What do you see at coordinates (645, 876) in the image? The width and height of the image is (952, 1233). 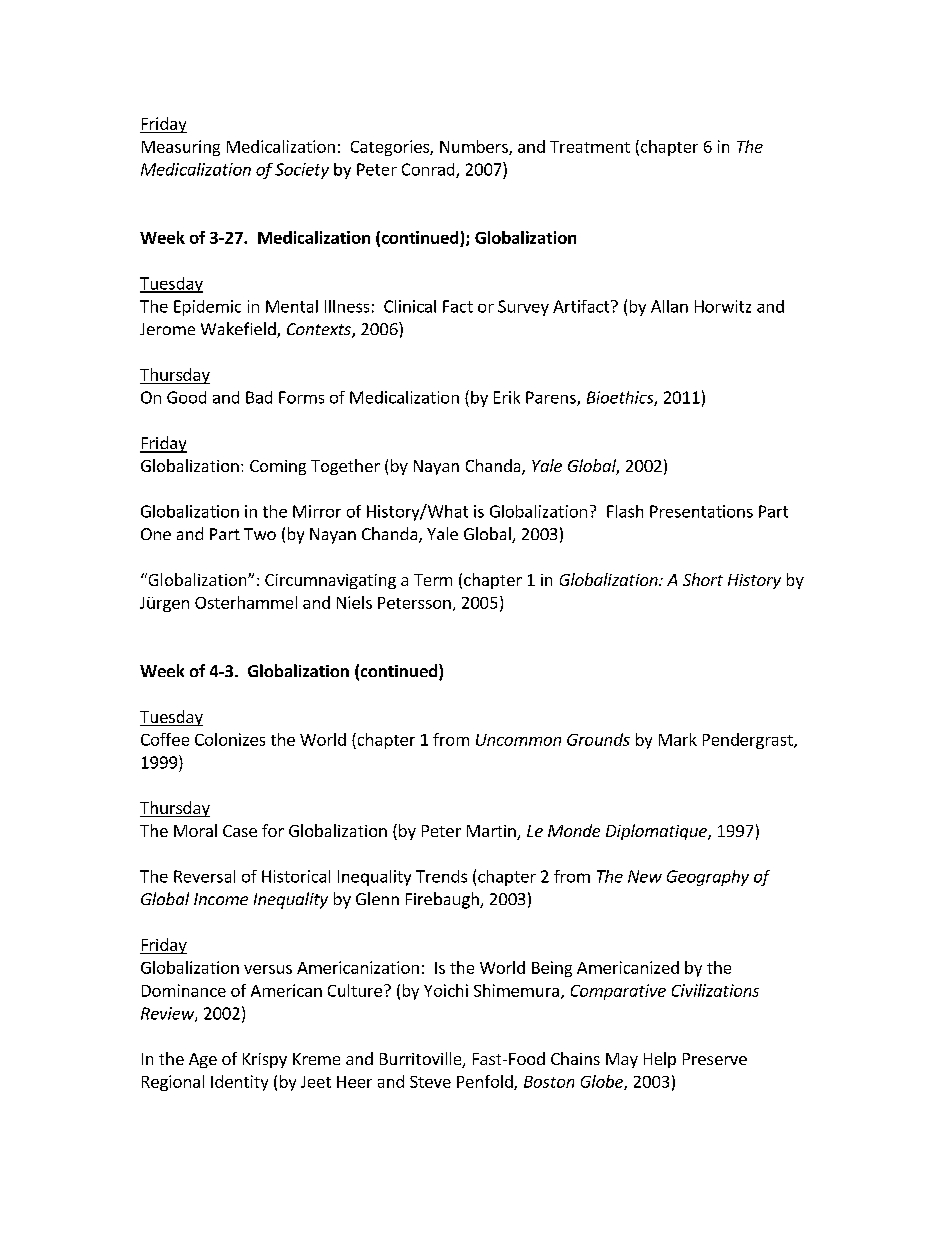 I see `New` at bounding box center [645, 876].
